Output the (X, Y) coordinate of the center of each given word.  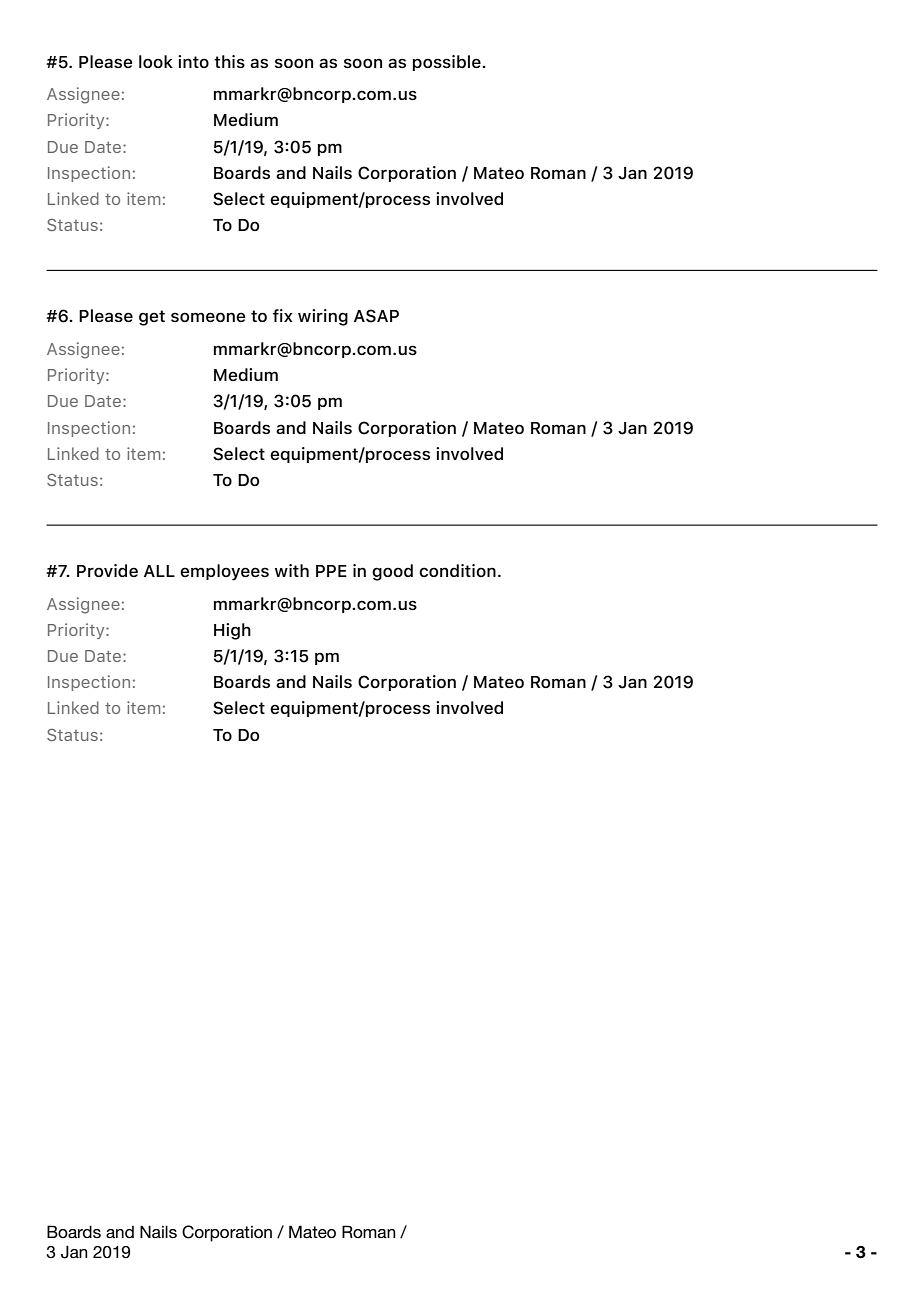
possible (448, 63)
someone (208, 317)
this (229, 61)
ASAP (376, 316)
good (392, 572)
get (152, 318)
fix (283, 315)
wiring (323, 317)
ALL (159, 571)
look (156, 61)
